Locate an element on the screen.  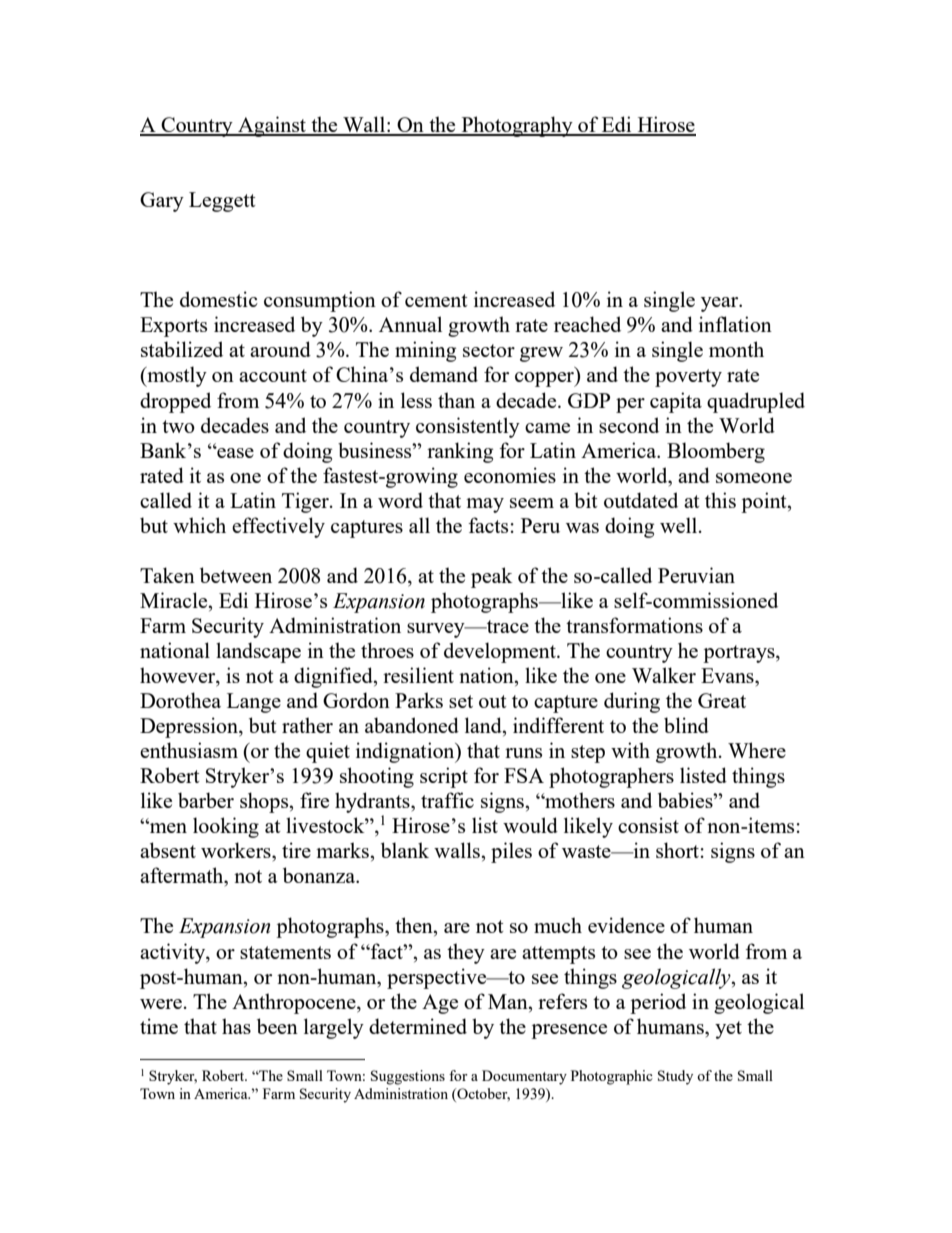
poverty is located at coordinates (688, 378).
